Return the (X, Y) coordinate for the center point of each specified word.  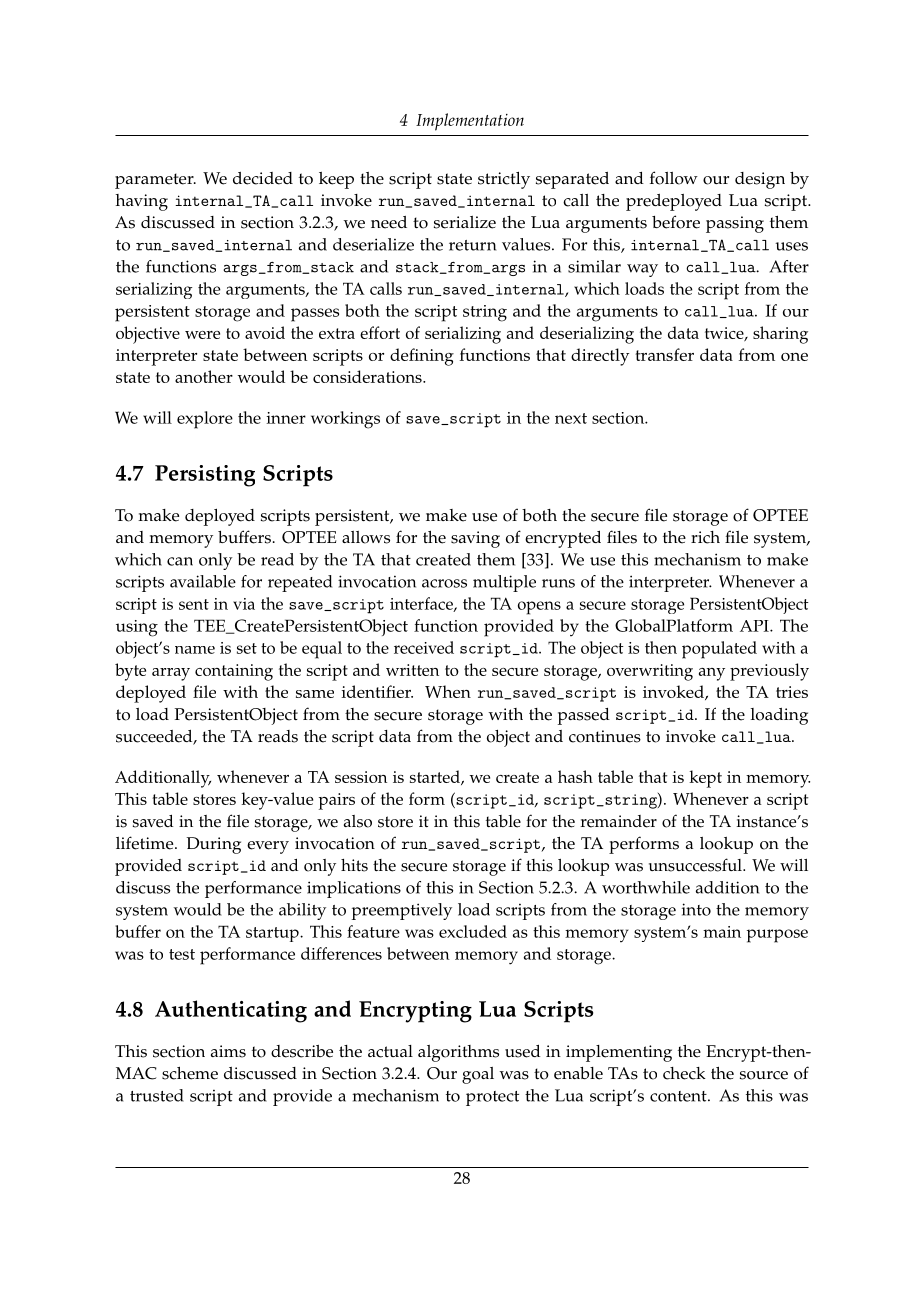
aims (228, 1051)
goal (478, 1075)
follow (674, 178)
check (684, 1073)
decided (263, 178)
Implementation (470, 122)
